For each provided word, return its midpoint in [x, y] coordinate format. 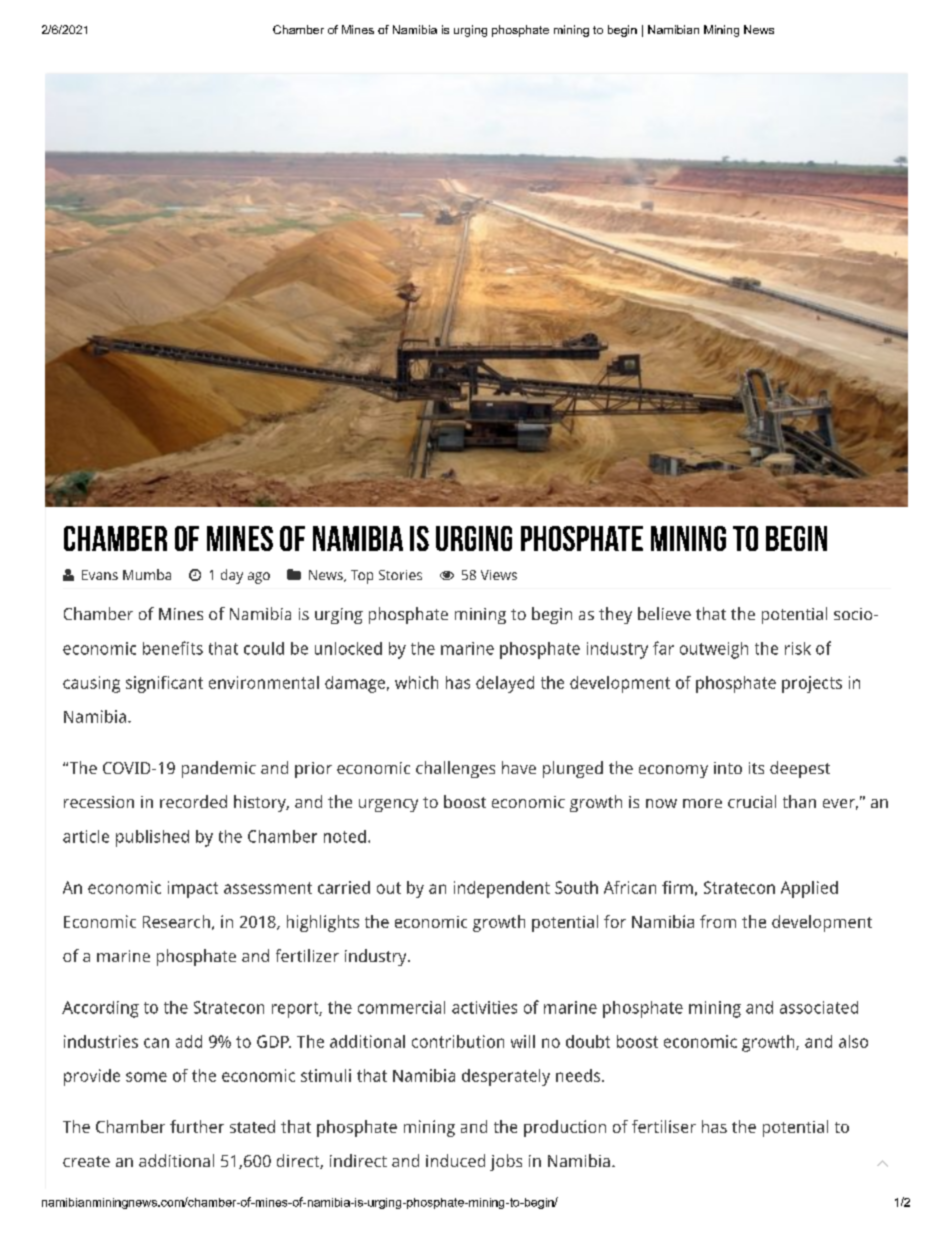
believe [664, 613]
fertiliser [664, 1126]
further [197, 1126]
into [728, 768]
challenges [455, 769]
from [718, 921]
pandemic [219, 769]
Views [499, 575]
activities [484, 1007]
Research [176, 921]
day [232, 576]
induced [455, 1160]
